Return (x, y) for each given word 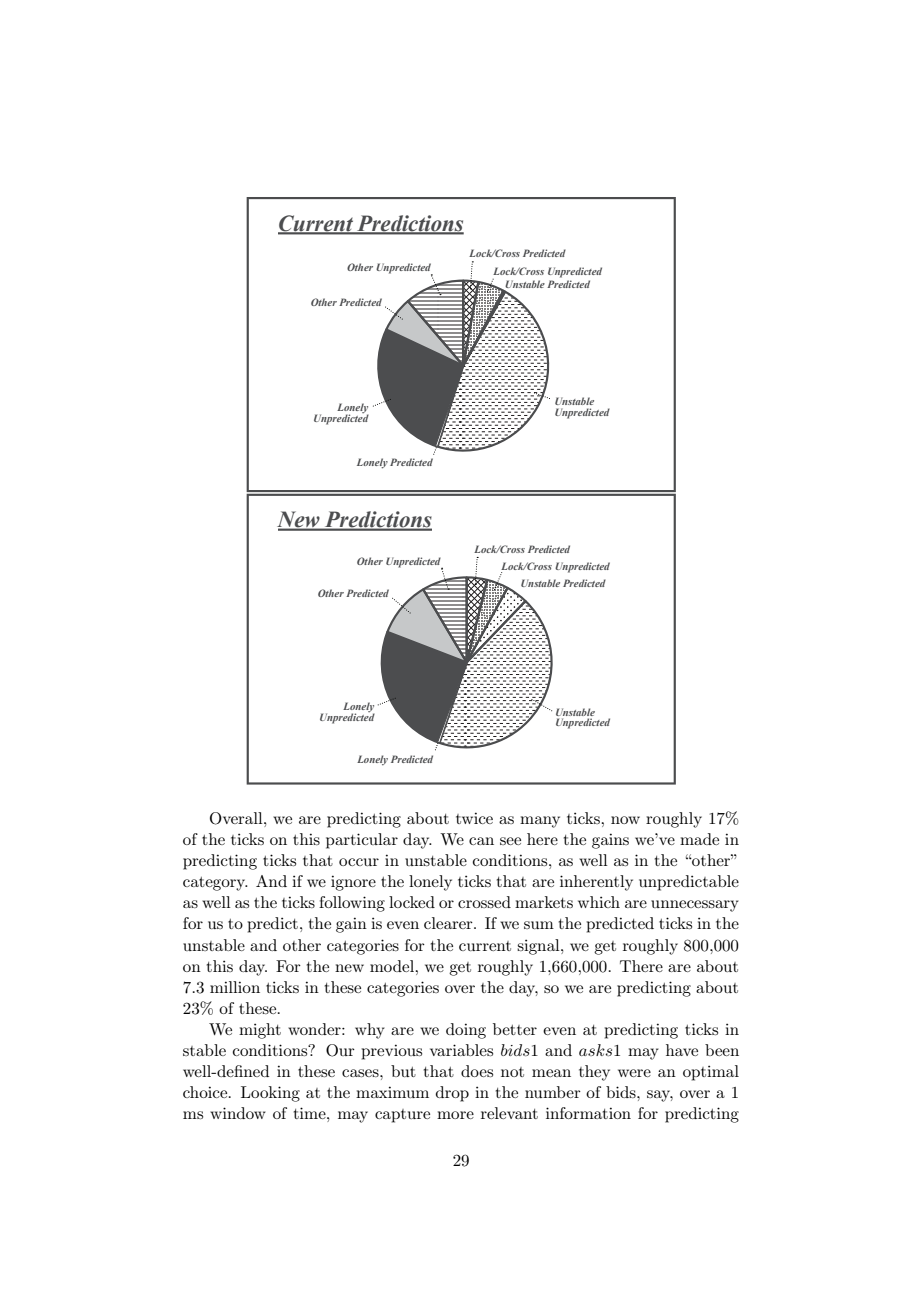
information (588, 1113)
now (625, 820)
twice (474, 818)
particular (362, 841)
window (238, 1113)
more (455, 1115)
